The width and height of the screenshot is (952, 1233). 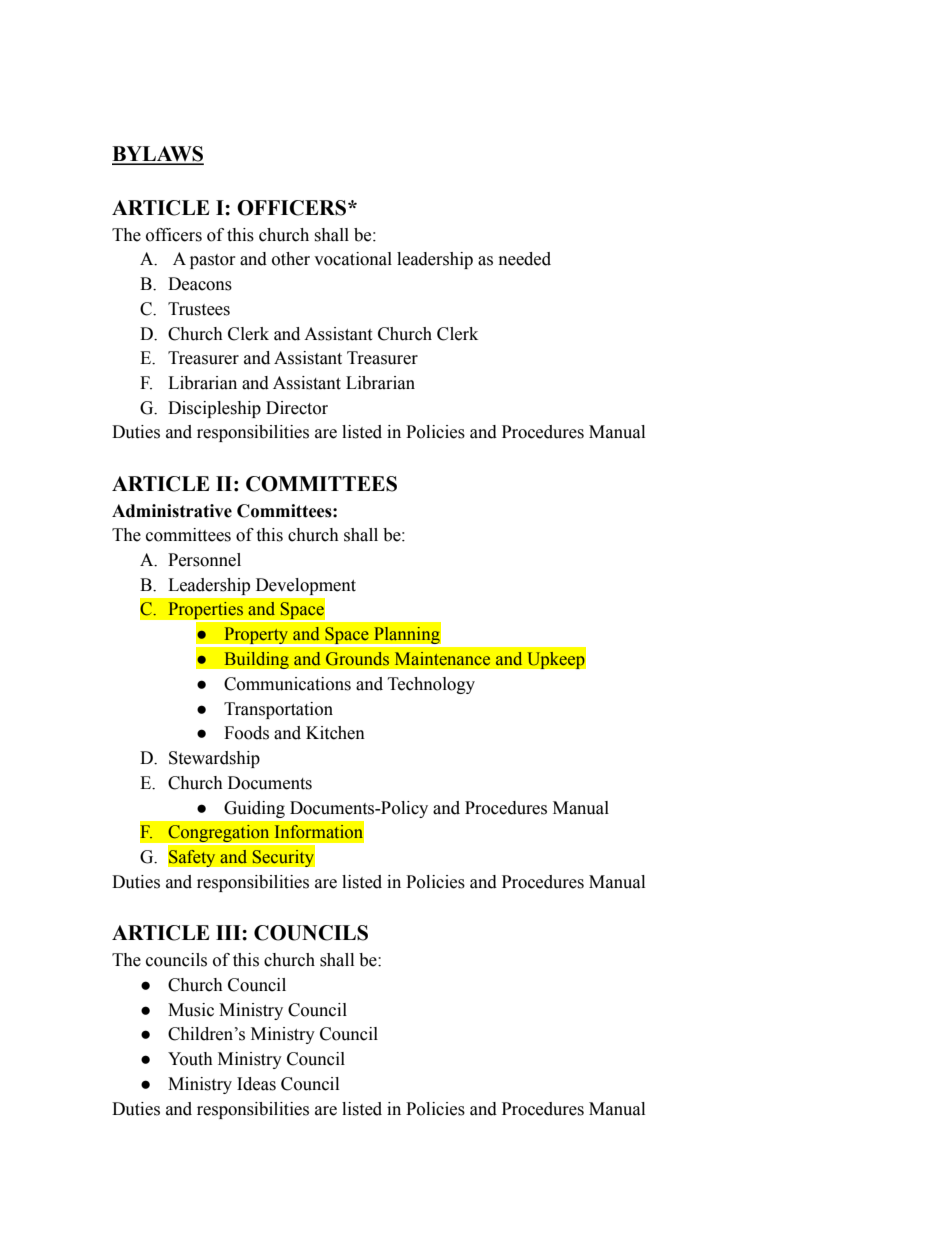 I want to click on Maintenance, so click(x=442, y=659).
